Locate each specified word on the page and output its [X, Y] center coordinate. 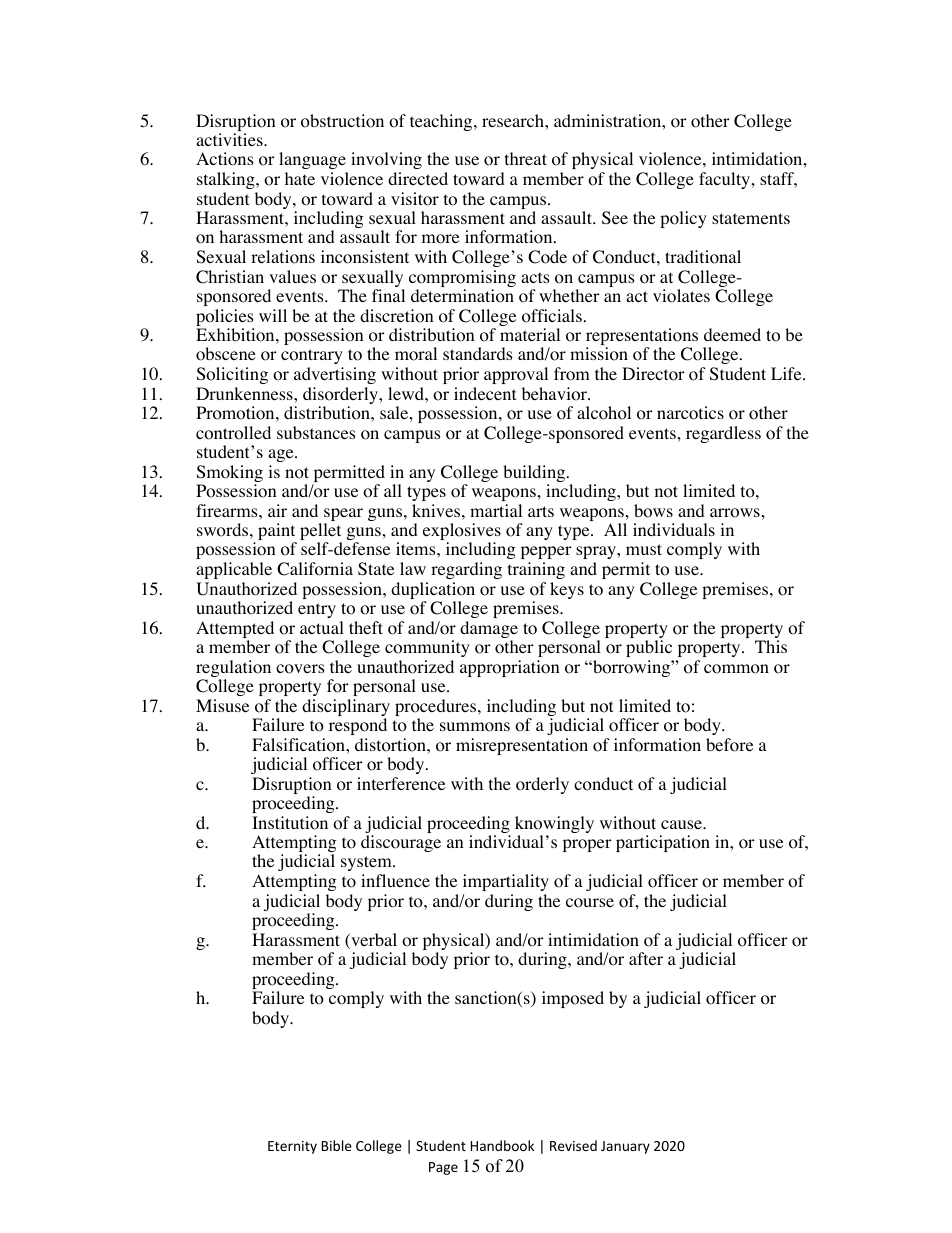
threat [526, 158]
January [625, 1147]
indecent [485, 393]
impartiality [506, 882]
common [736, 669]
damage [489, 631]
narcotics [690, 413]
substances [316, 432]
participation [663, 843]
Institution [290, 823]
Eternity [292, 1147]
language [312, 160]
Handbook [502, 1145]
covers [300, 669]
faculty [726, 180]
